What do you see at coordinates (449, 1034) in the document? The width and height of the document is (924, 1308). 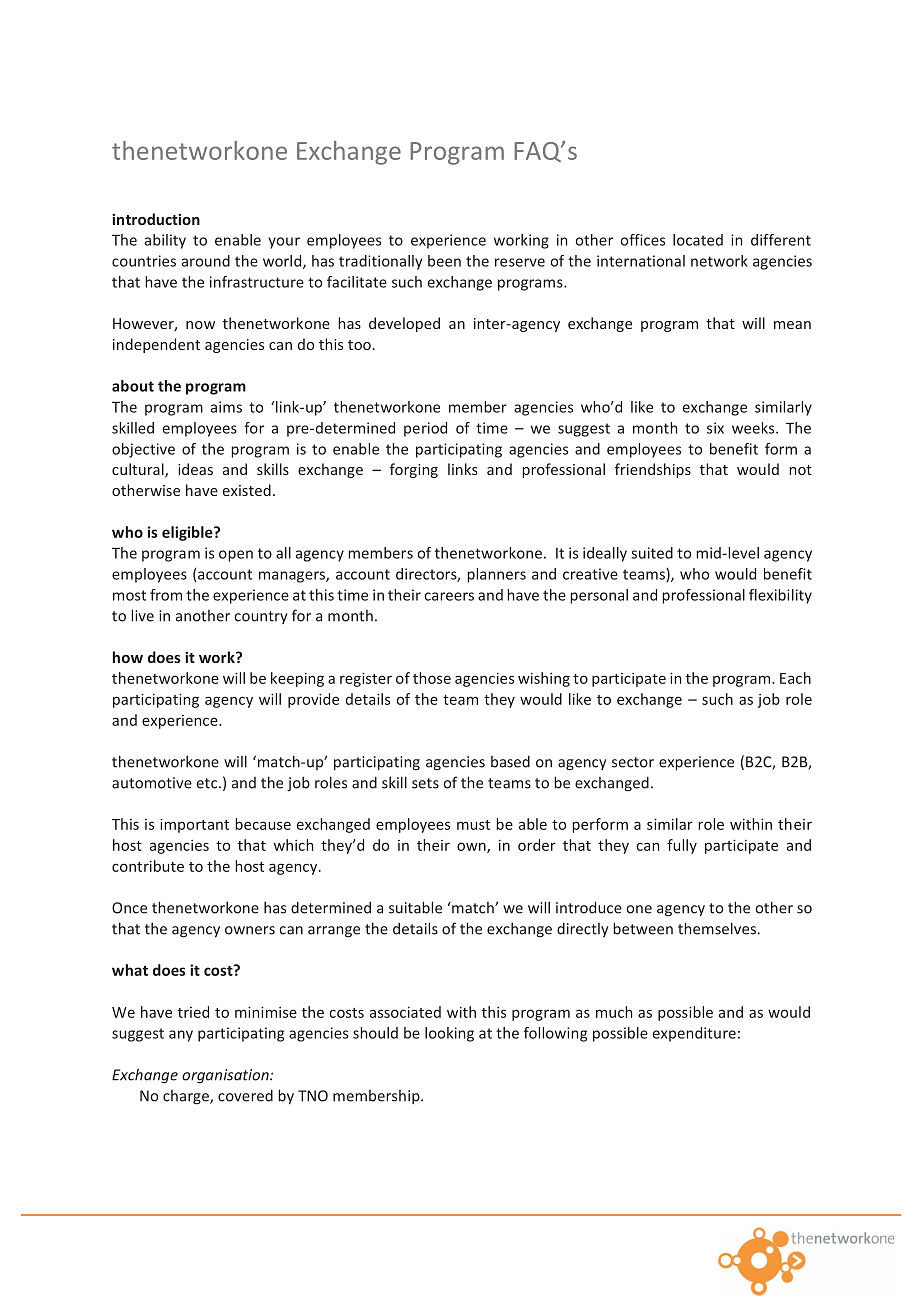 I see `looking` at bounding box center [449, 1034].
